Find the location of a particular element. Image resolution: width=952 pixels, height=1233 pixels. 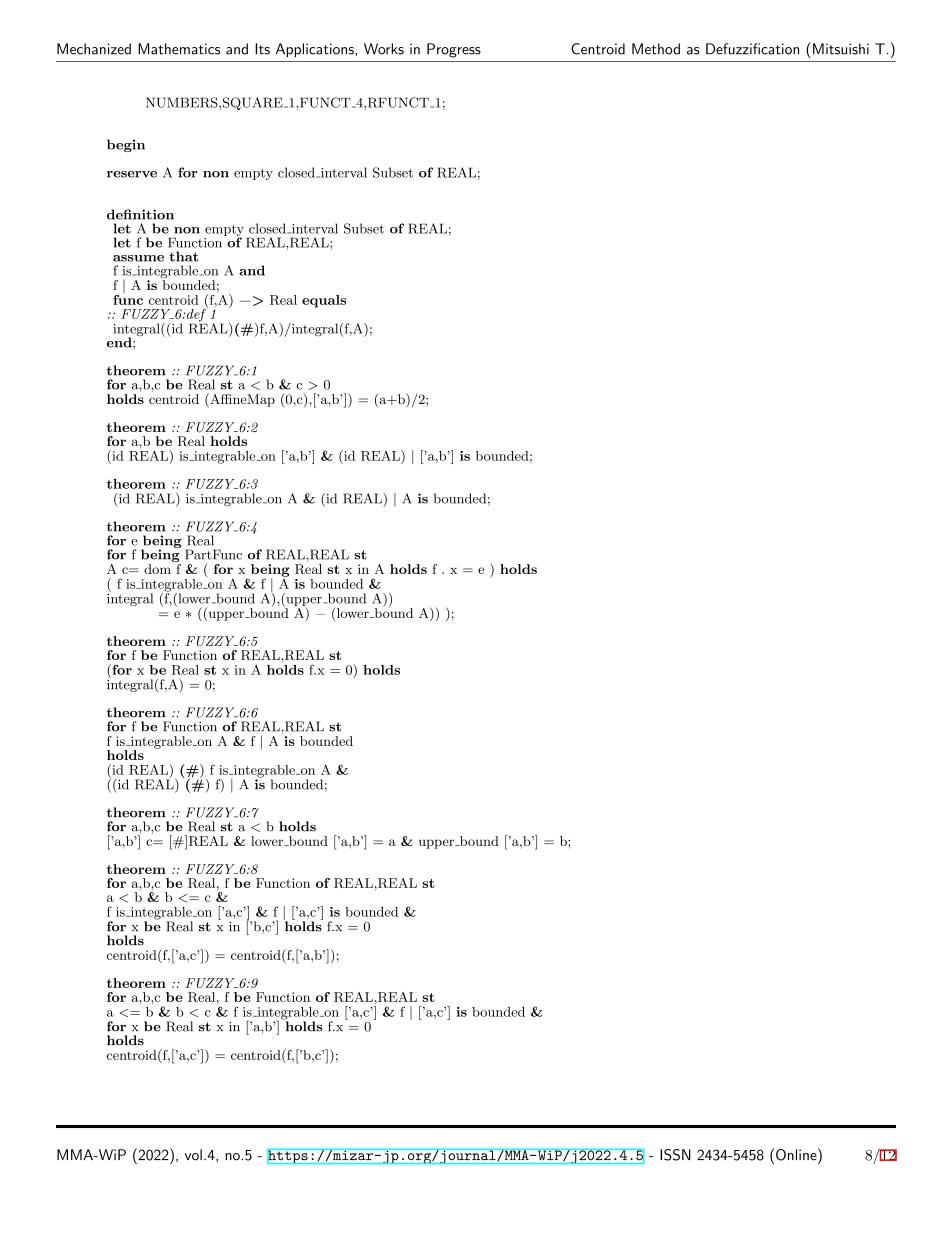

ISSN is located at coordinates (675, 1155).
